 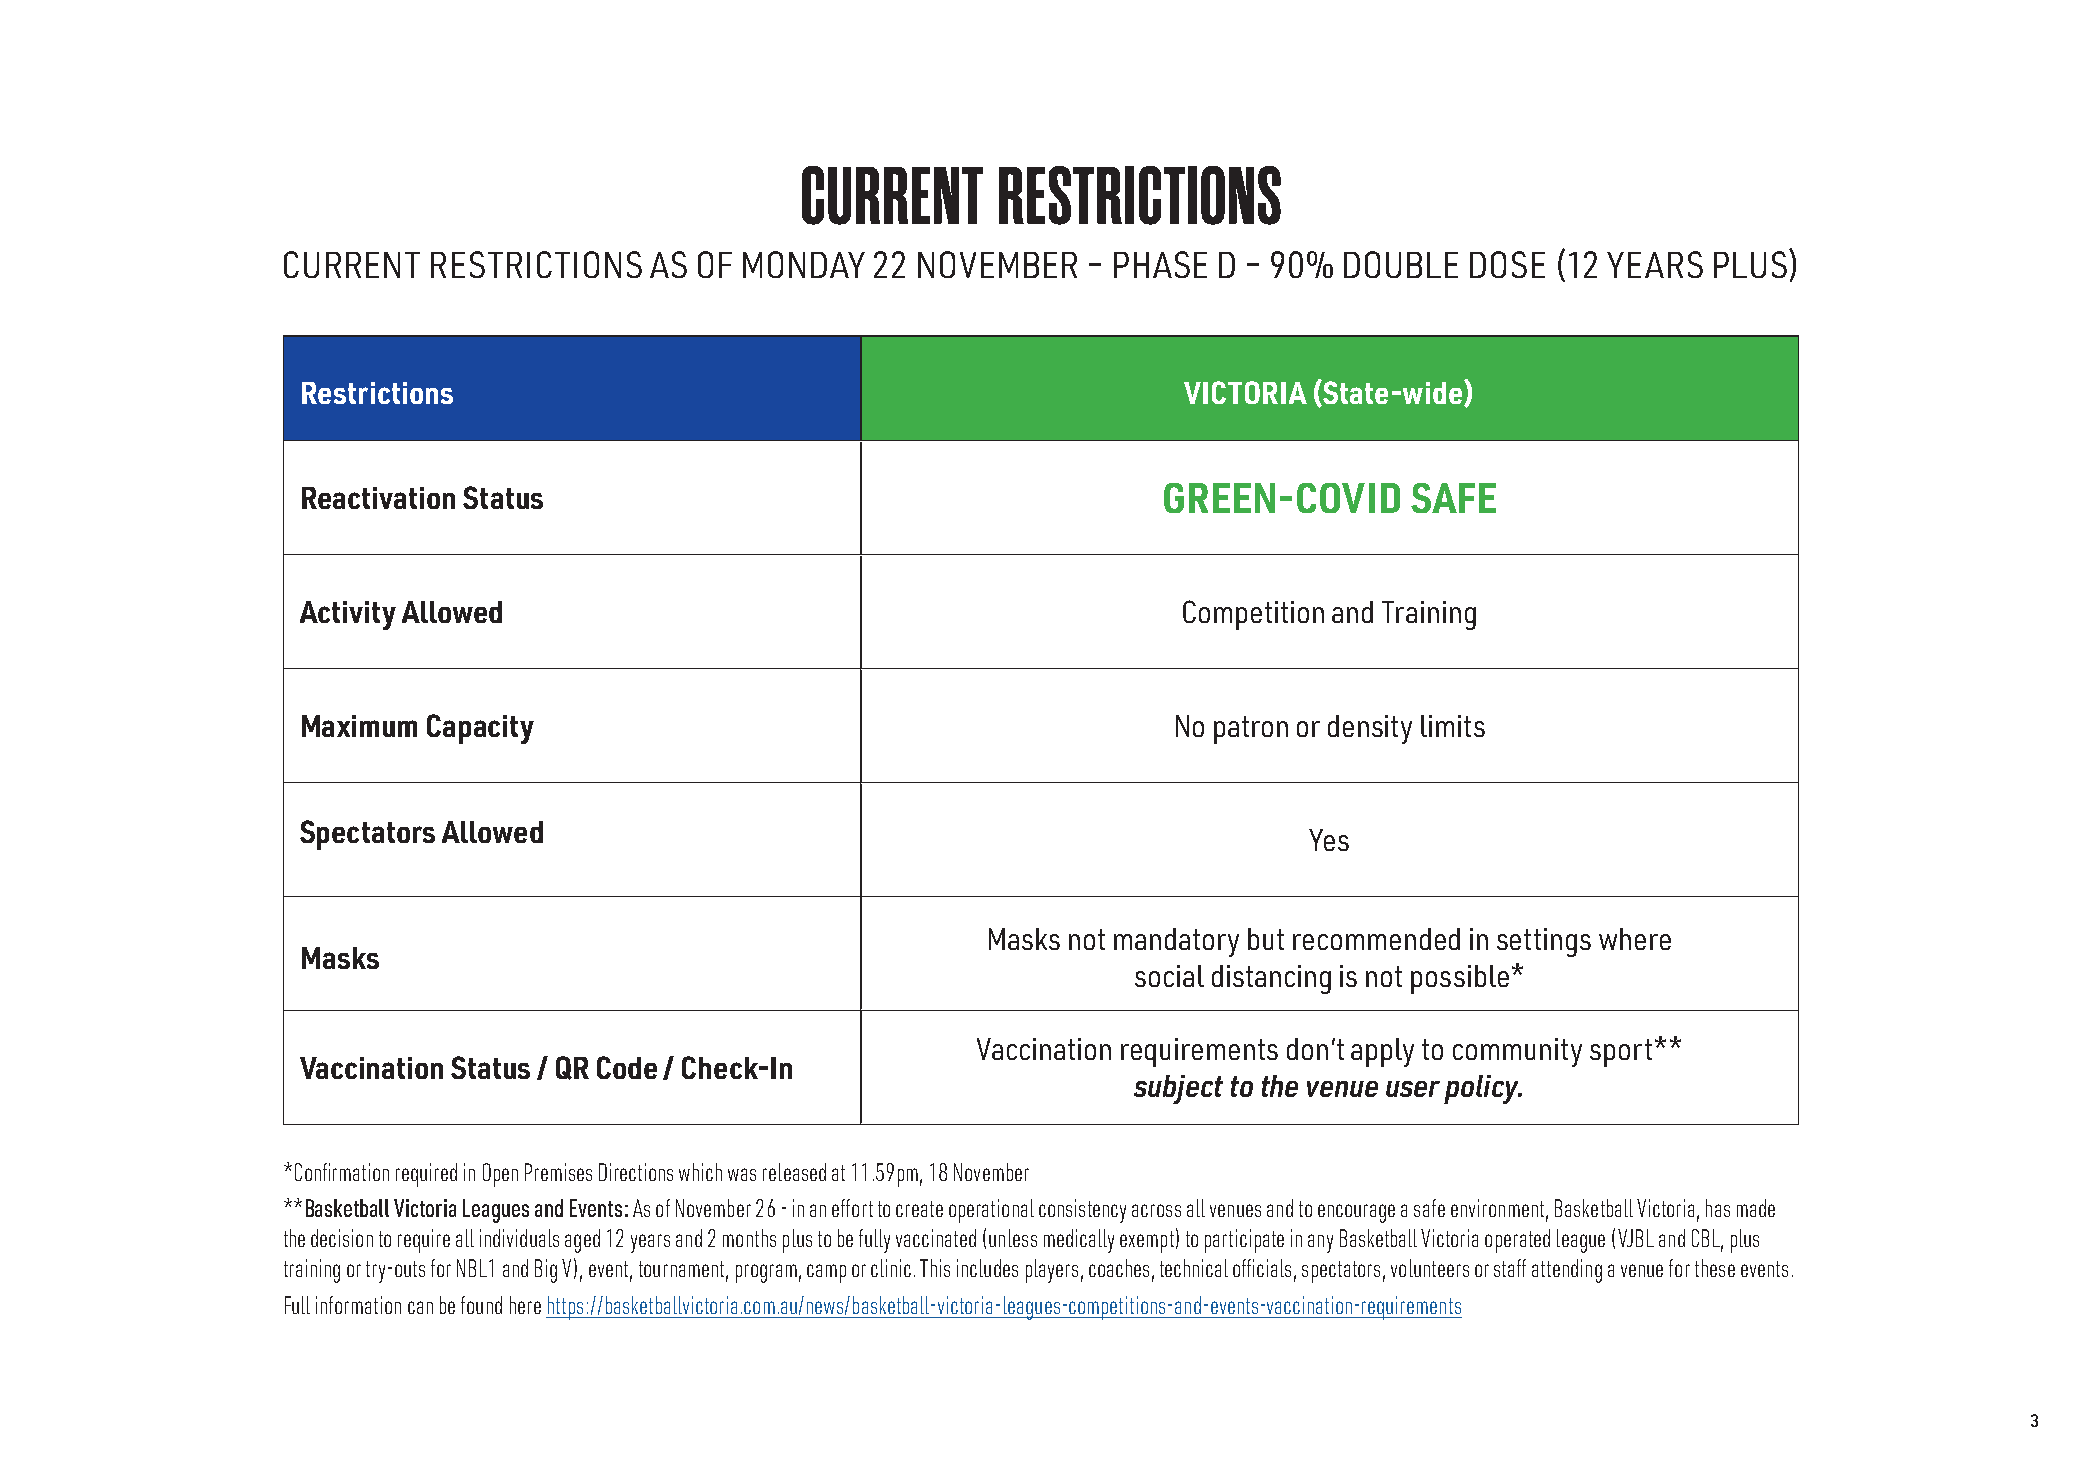 I want to click on MONDAY, so click(x=804, y=264).
